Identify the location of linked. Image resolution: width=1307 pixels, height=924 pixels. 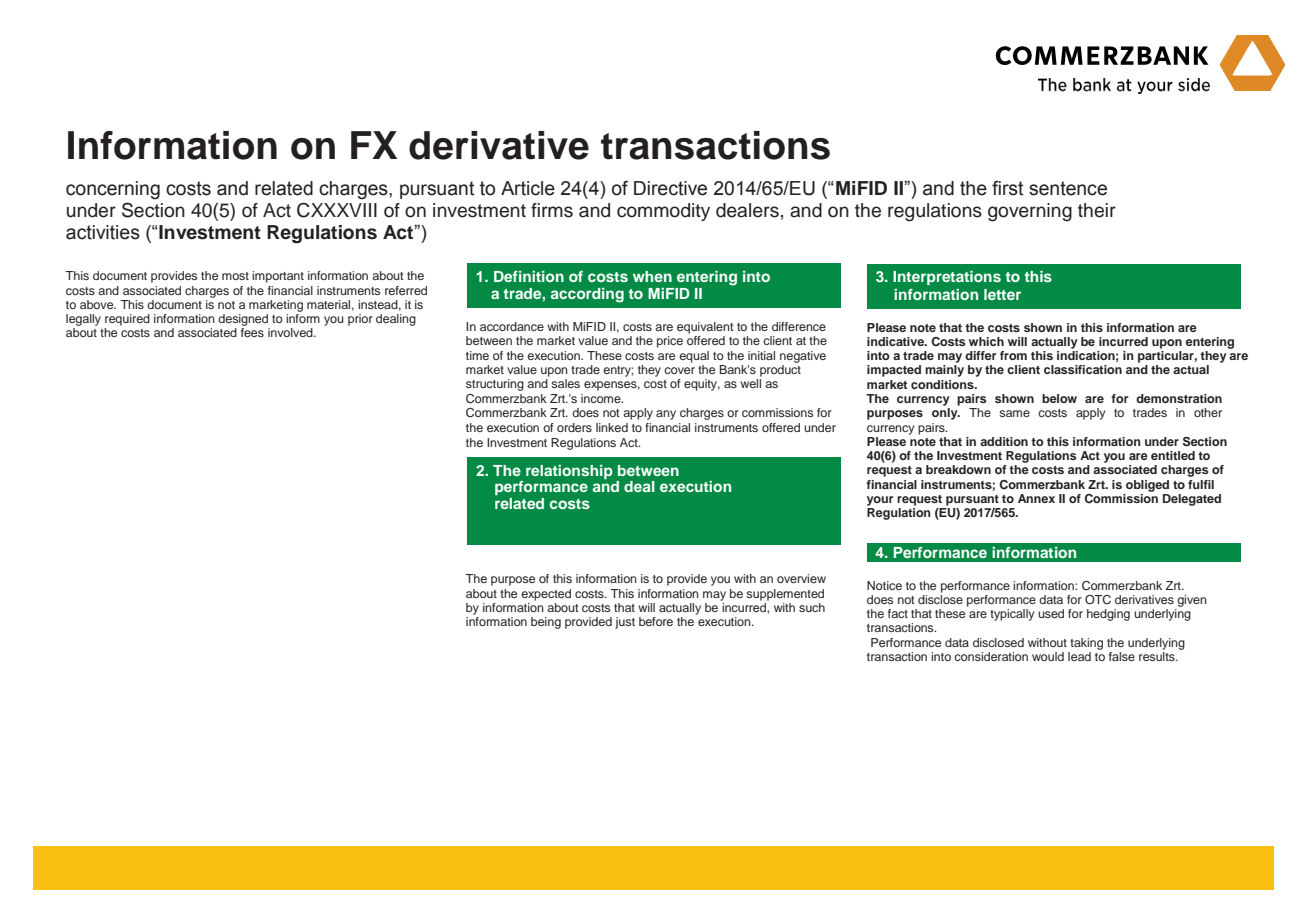
(612, 427).
